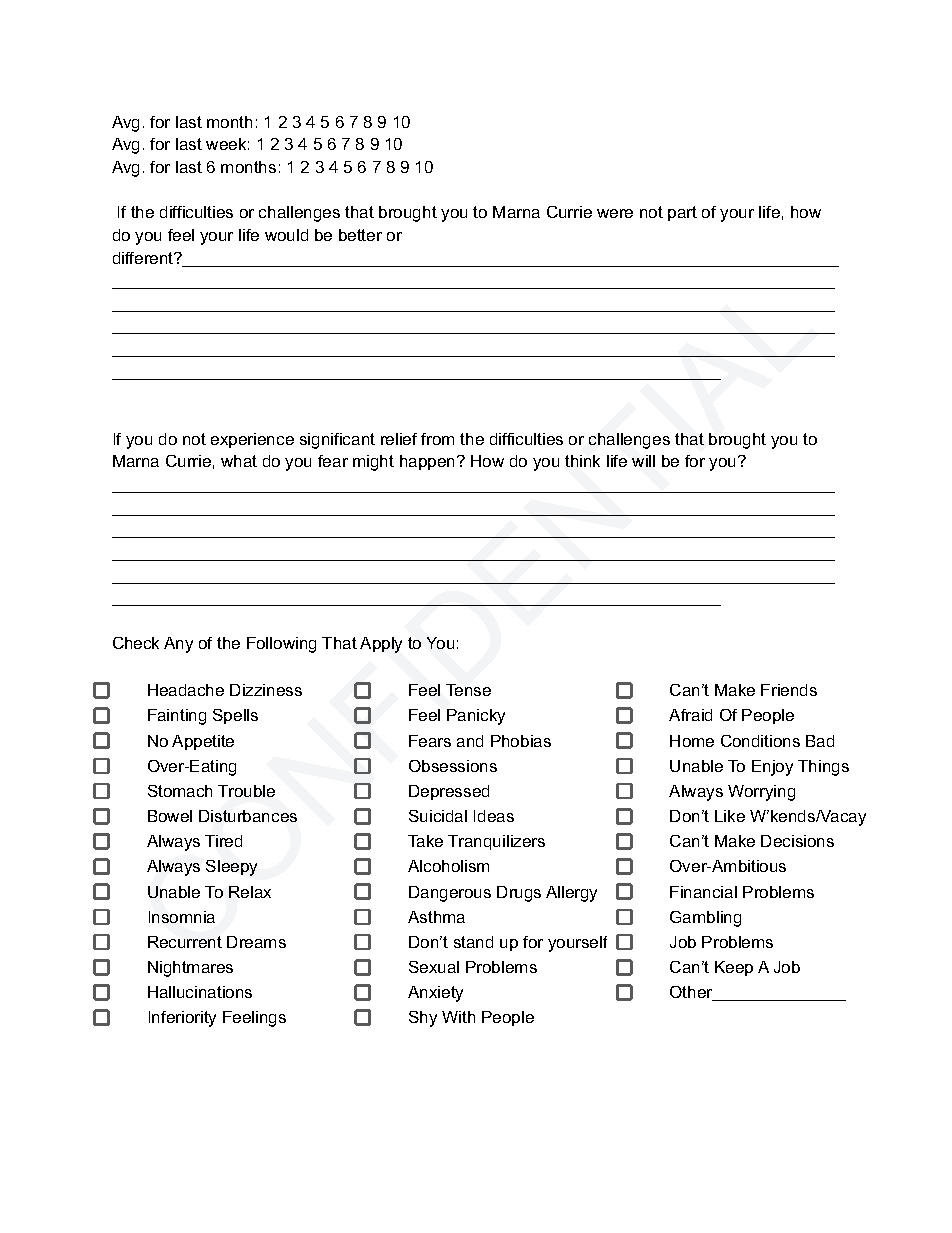 The width and height of the image is (952, 1233). Describe the element at coordinates (239, 461) in the image. I see `what` at that location.
